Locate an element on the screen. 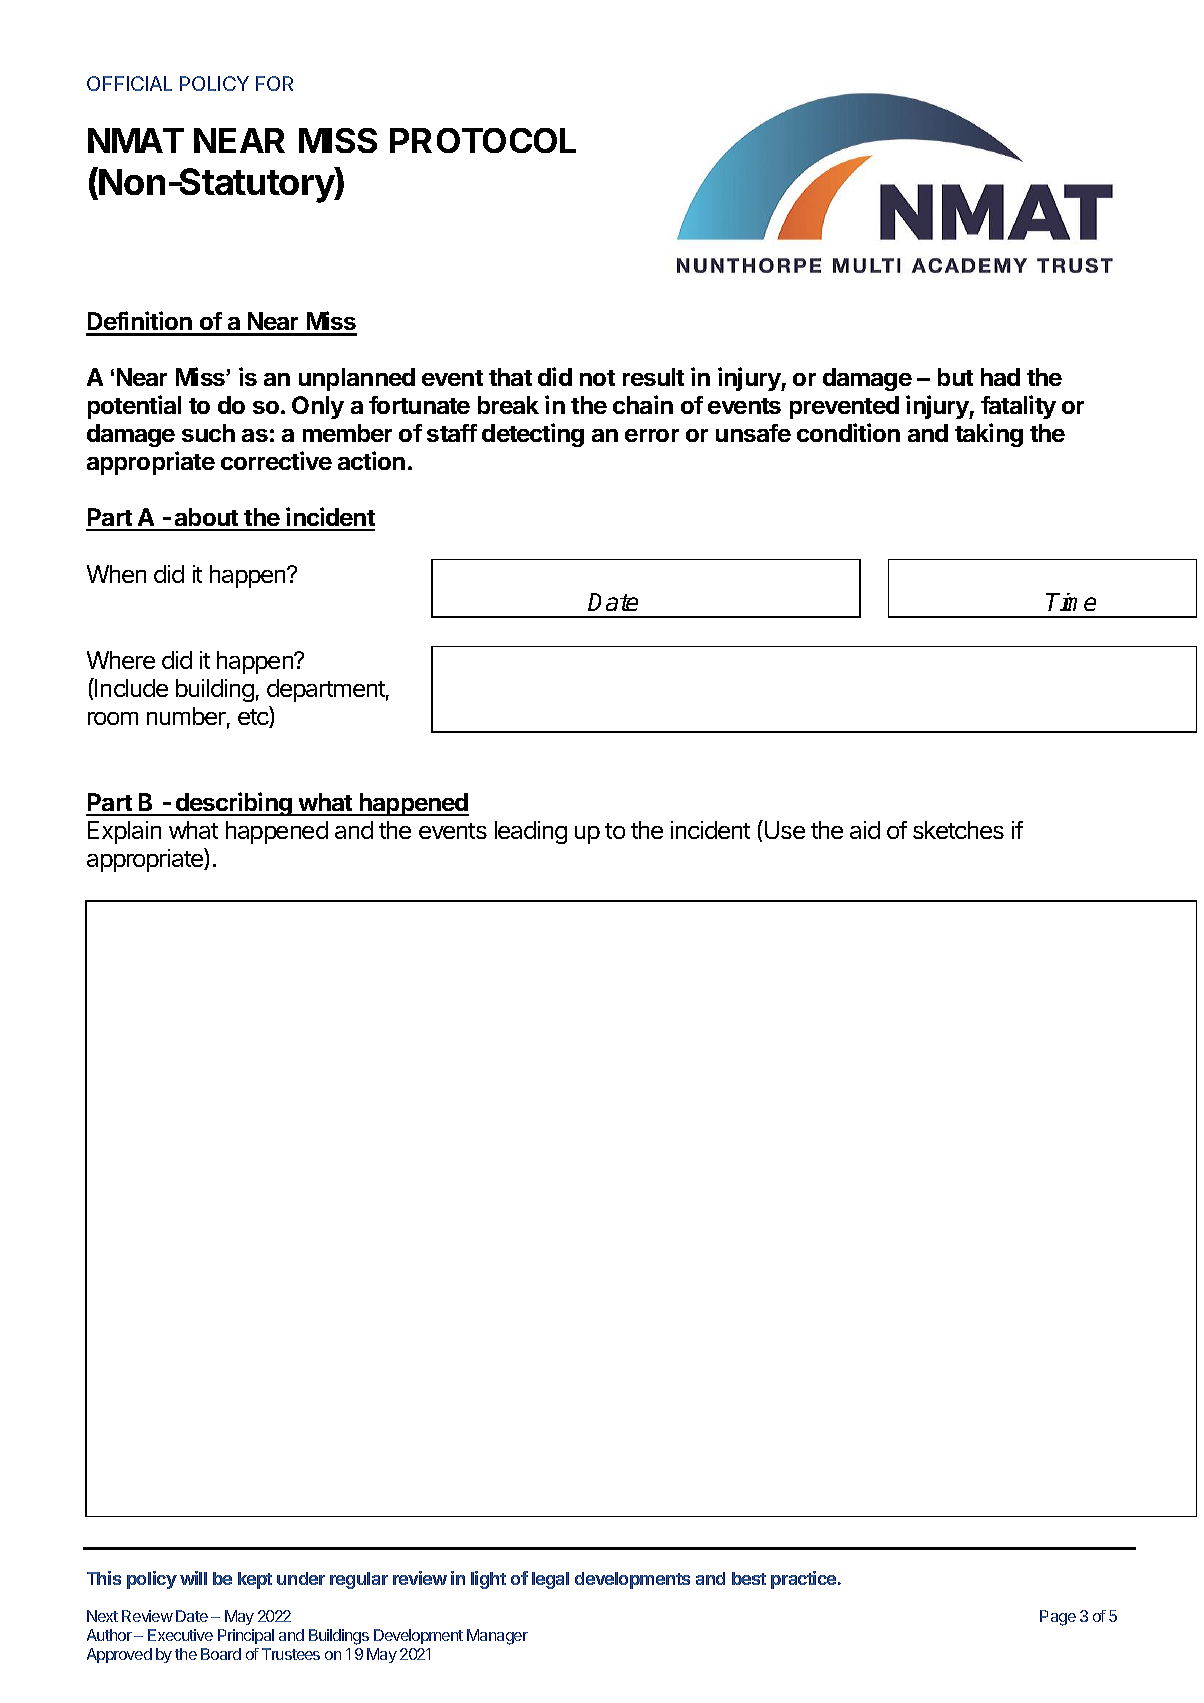 This screenshot has width=1204, height=1703. legal is located at coordinates (550, 1580).
